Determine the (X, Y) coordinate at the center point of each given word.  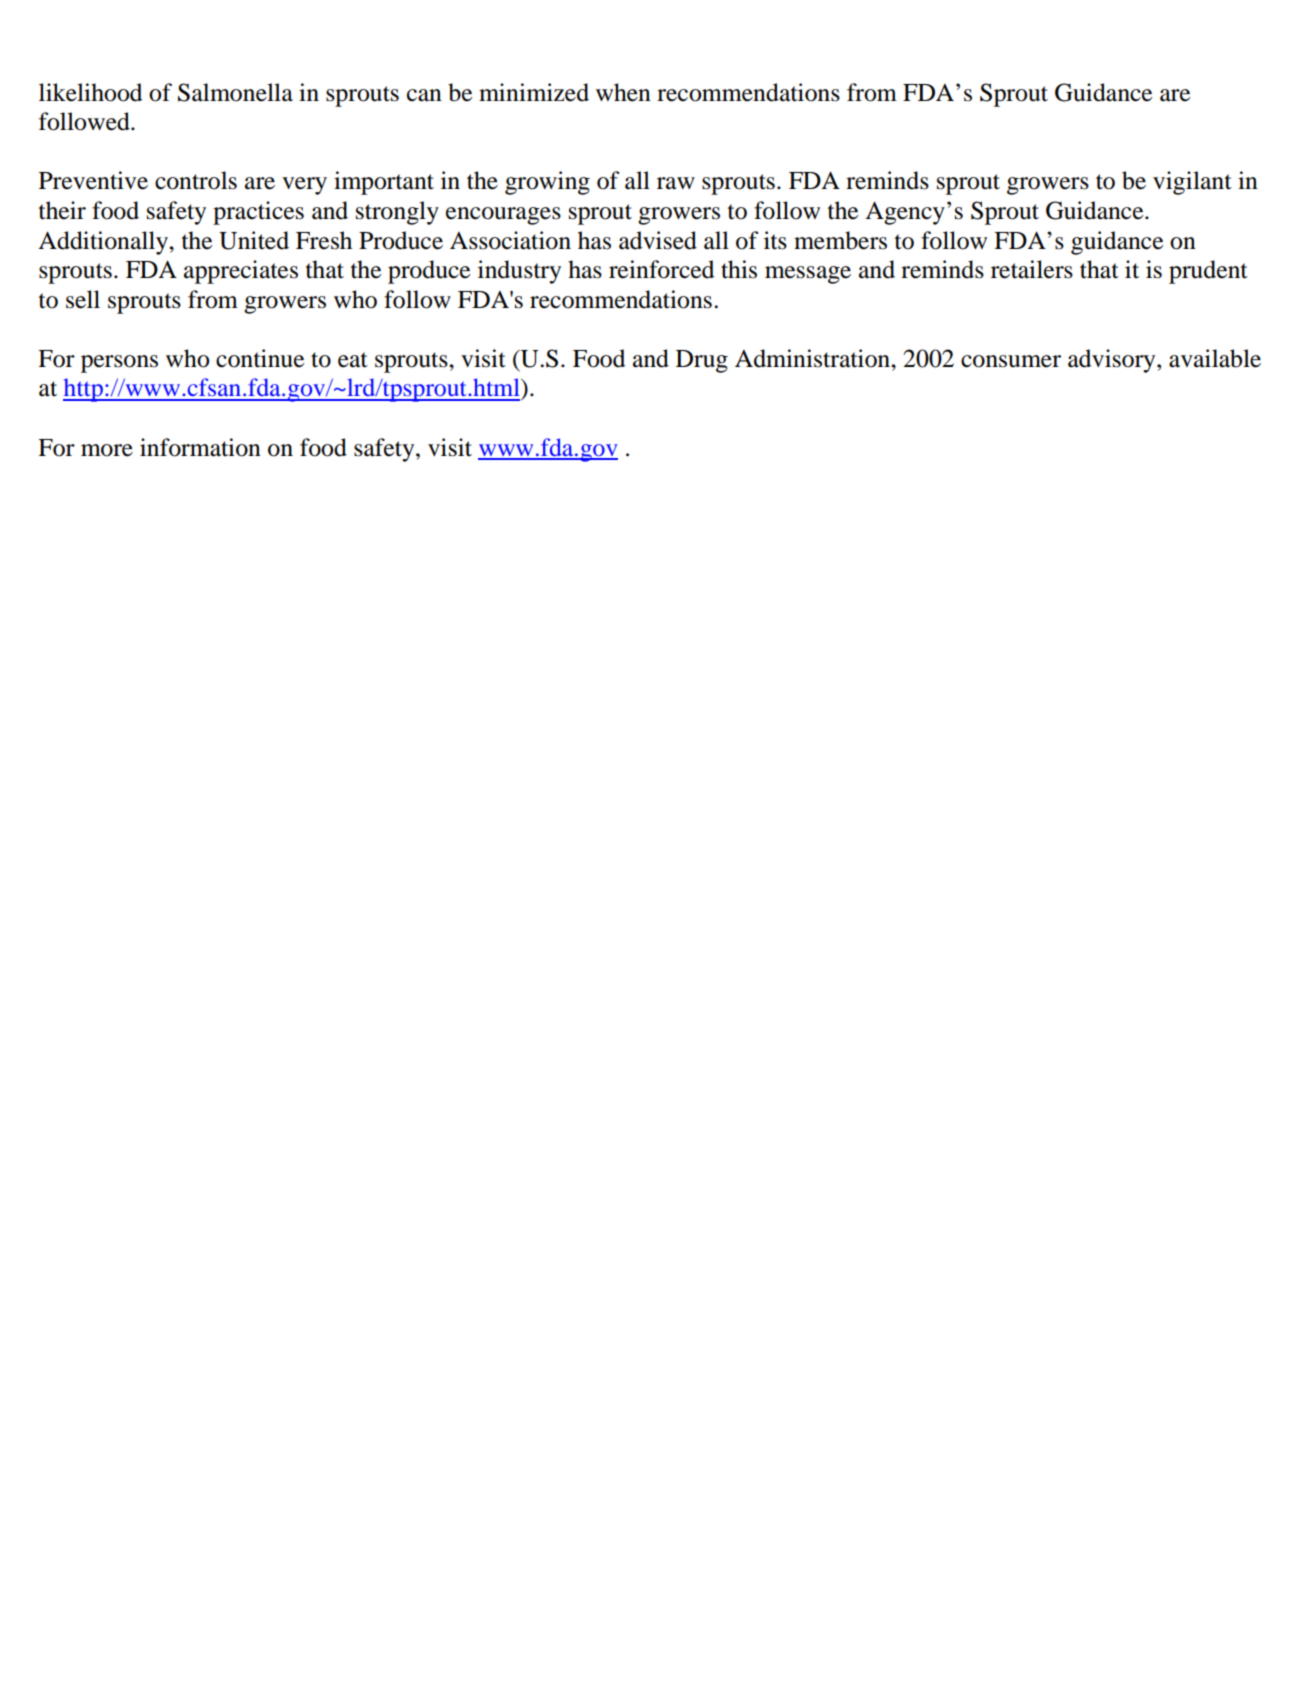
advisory (1113, 361)
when (623, 92)
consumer (1011, 361)
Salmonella (235, 92)
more (107, 450)
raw (676, 183)
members (840, 240)
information (200, 447)
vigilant (1192, 183)
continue (260, 358)
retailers (1032, 269)
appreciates (241, 272)
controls (196, 180)
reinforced (661, 269)
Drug (702, 361)
